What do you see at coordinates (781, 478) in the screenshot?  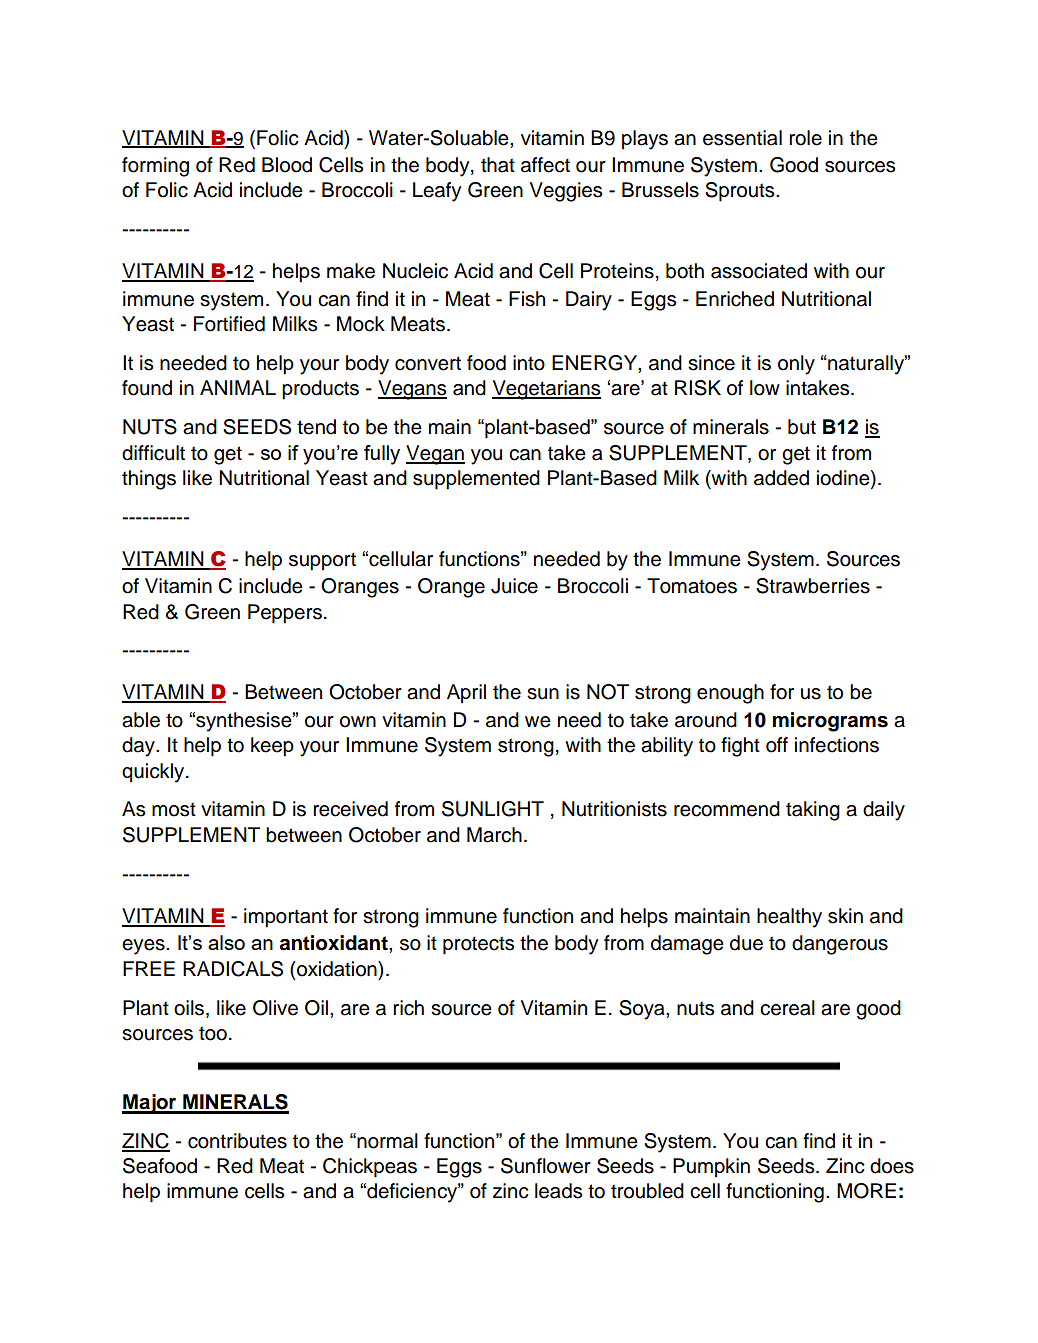 I see `added` at bounding box center [781, 478].
